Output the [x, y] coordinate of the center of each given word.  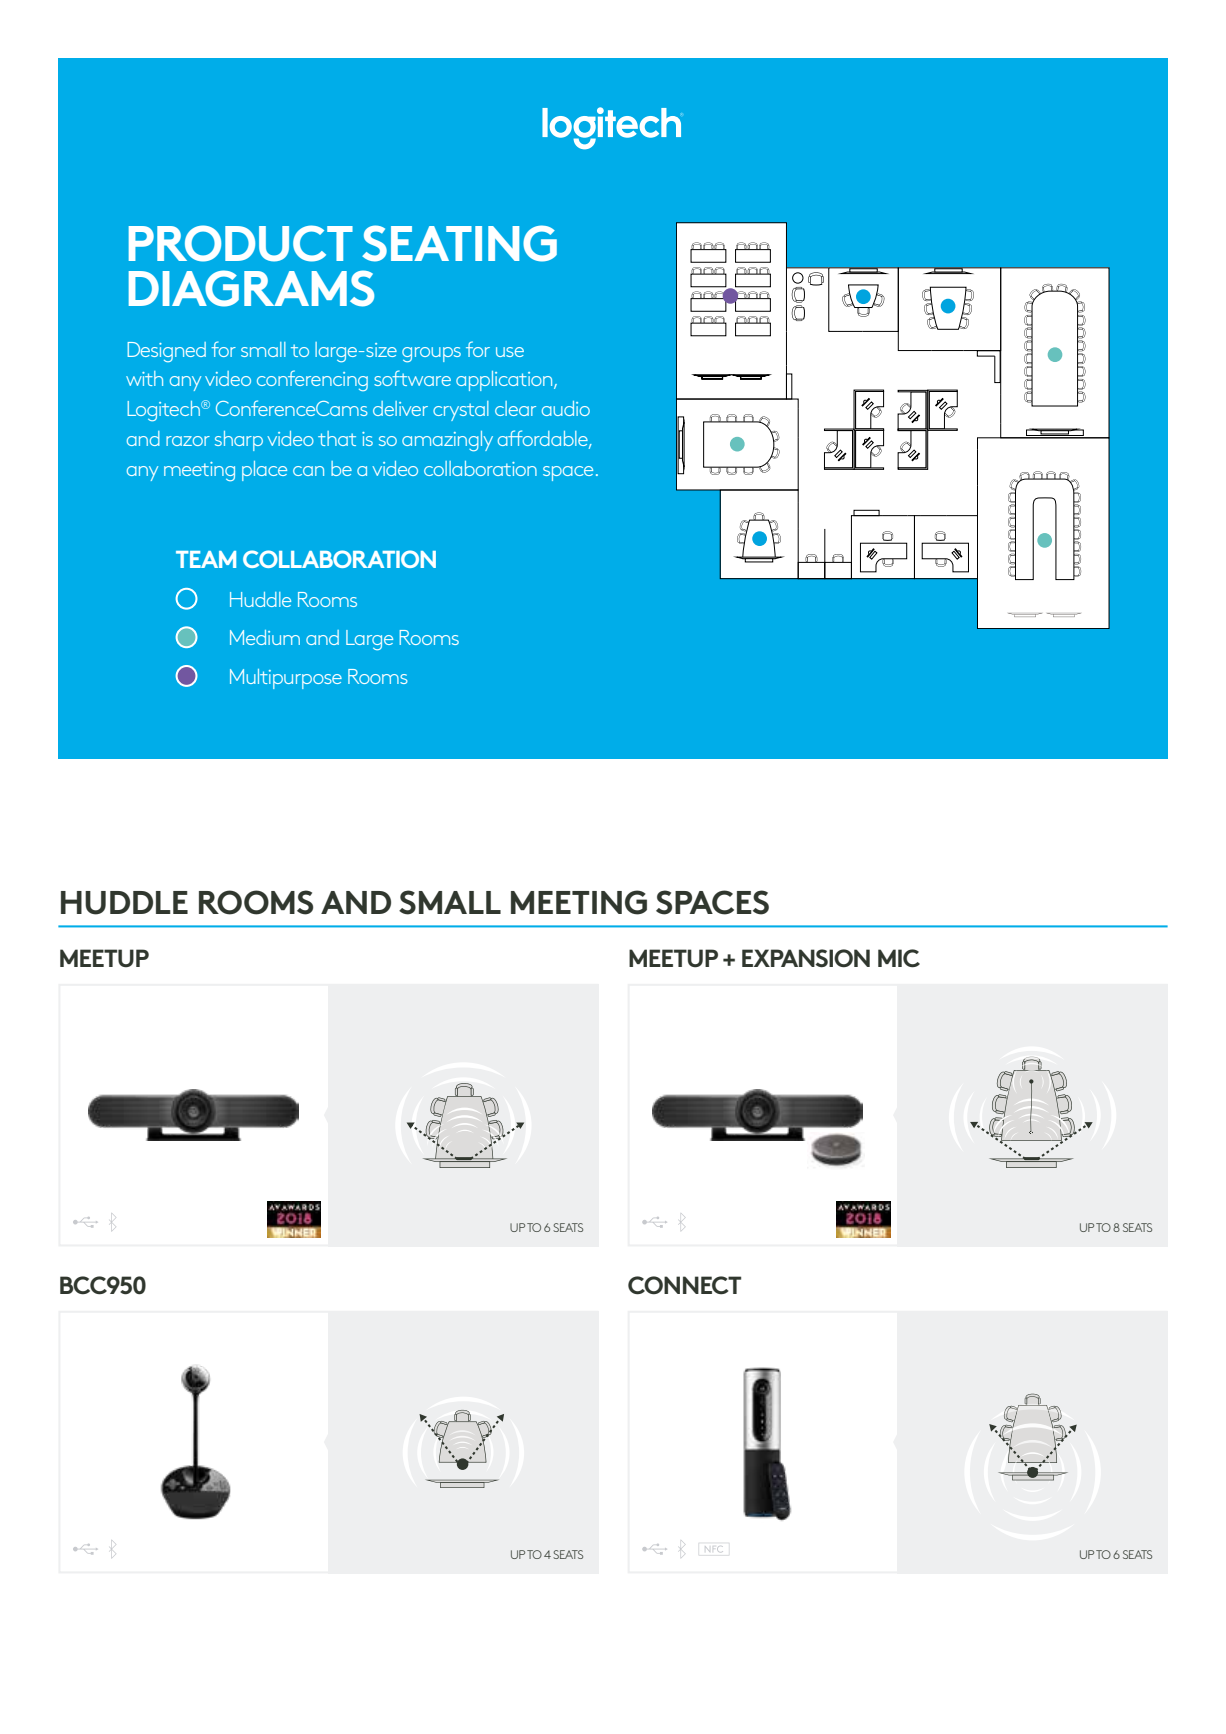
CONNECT [684, 1285]
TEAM [206, 559]
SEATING [459, 243]
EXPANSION [806, 958]
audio [566, 408]
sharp [239, 441]
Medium [265, 637]
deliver [400, 408]
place [264, 471]
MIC [899, 958]
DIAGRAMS [251, 288]
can [308, 471]
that [337, 438]
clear [515, 408]
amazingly [447, 441]
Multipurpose [286, 679]
